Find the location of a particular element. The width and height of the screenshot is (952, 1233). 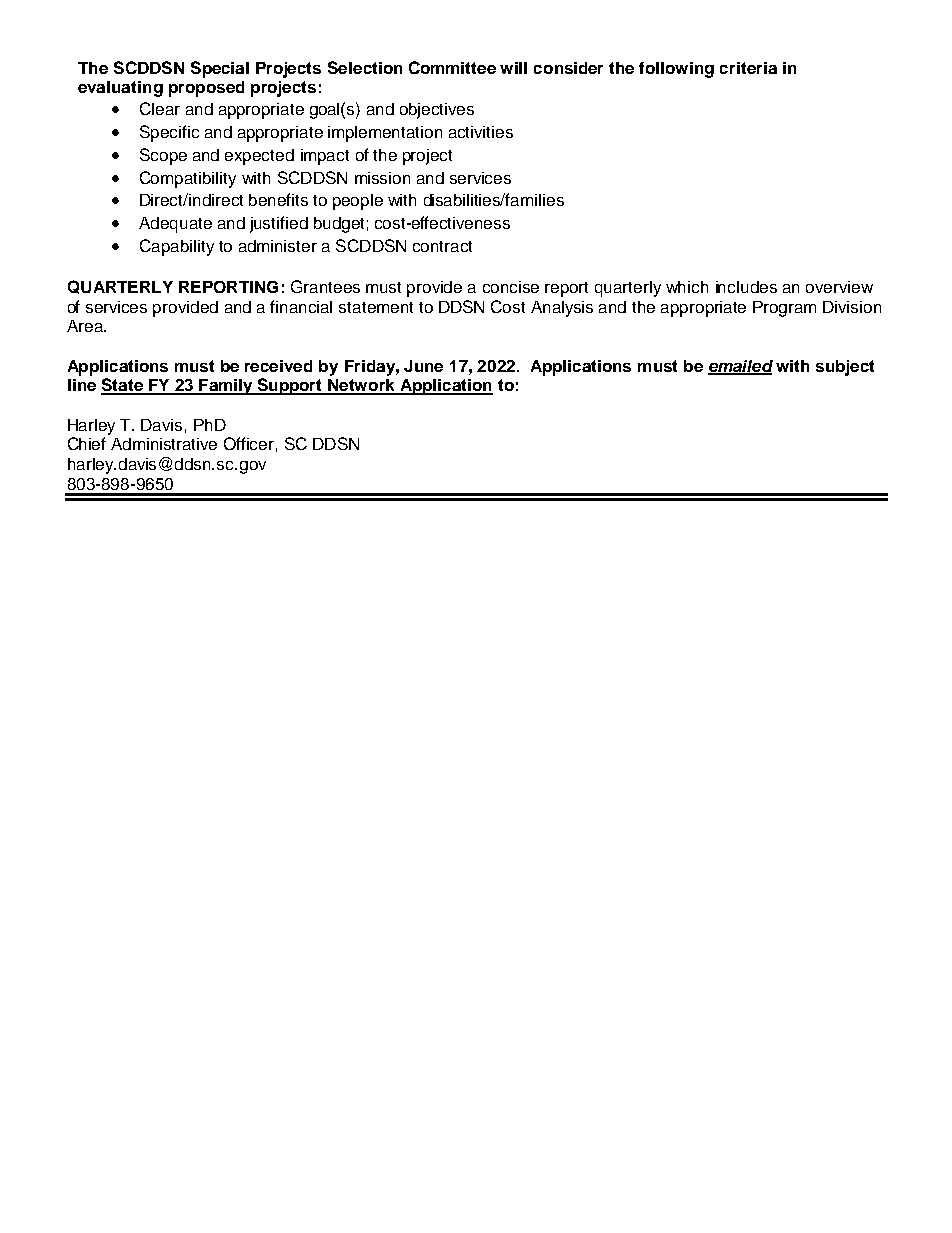

Analysis is located at coordinates (562, 309).
